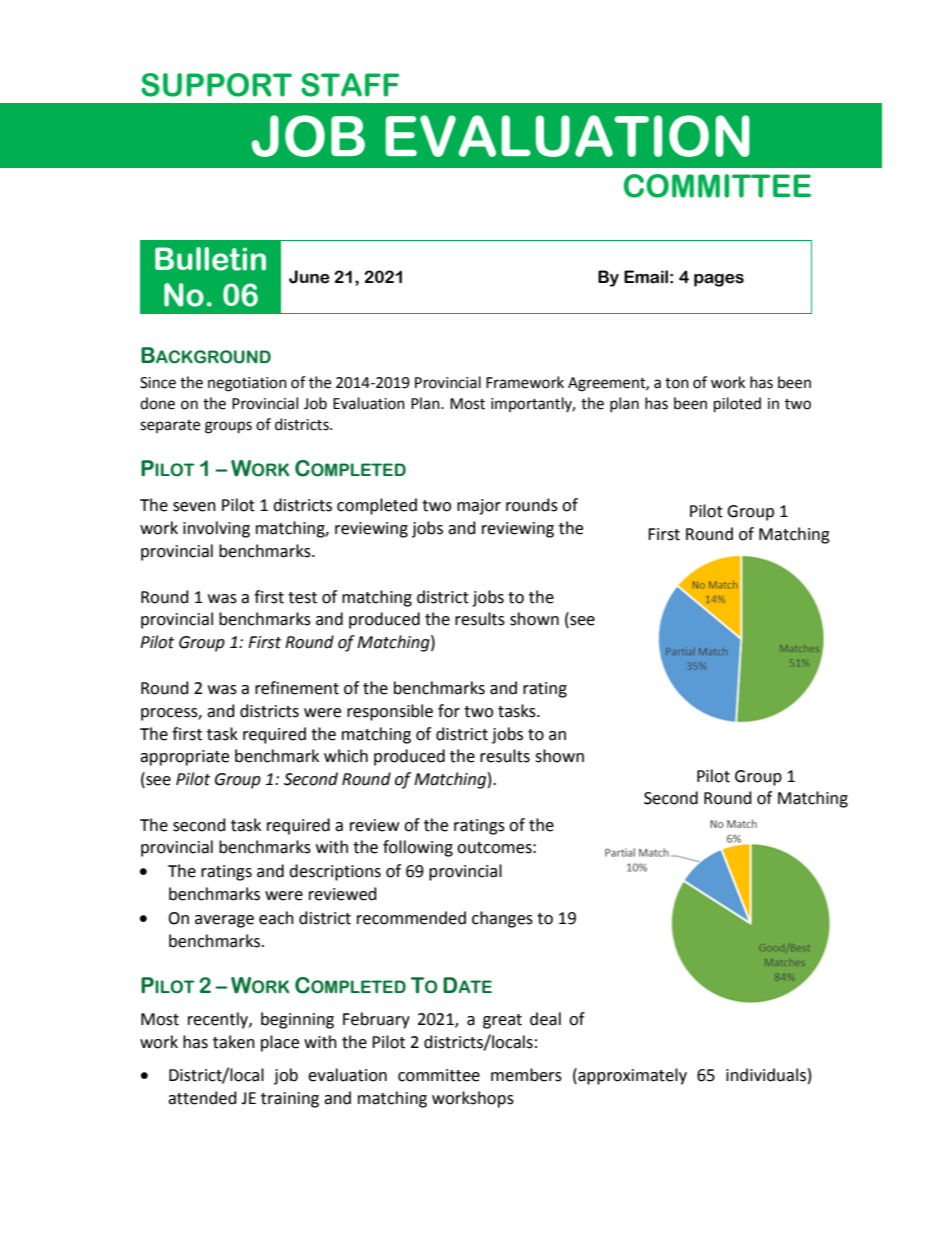  What do you see at coordinates (184, 758) in the image?
I see `appropriate` at bounding box center [184, 758].
